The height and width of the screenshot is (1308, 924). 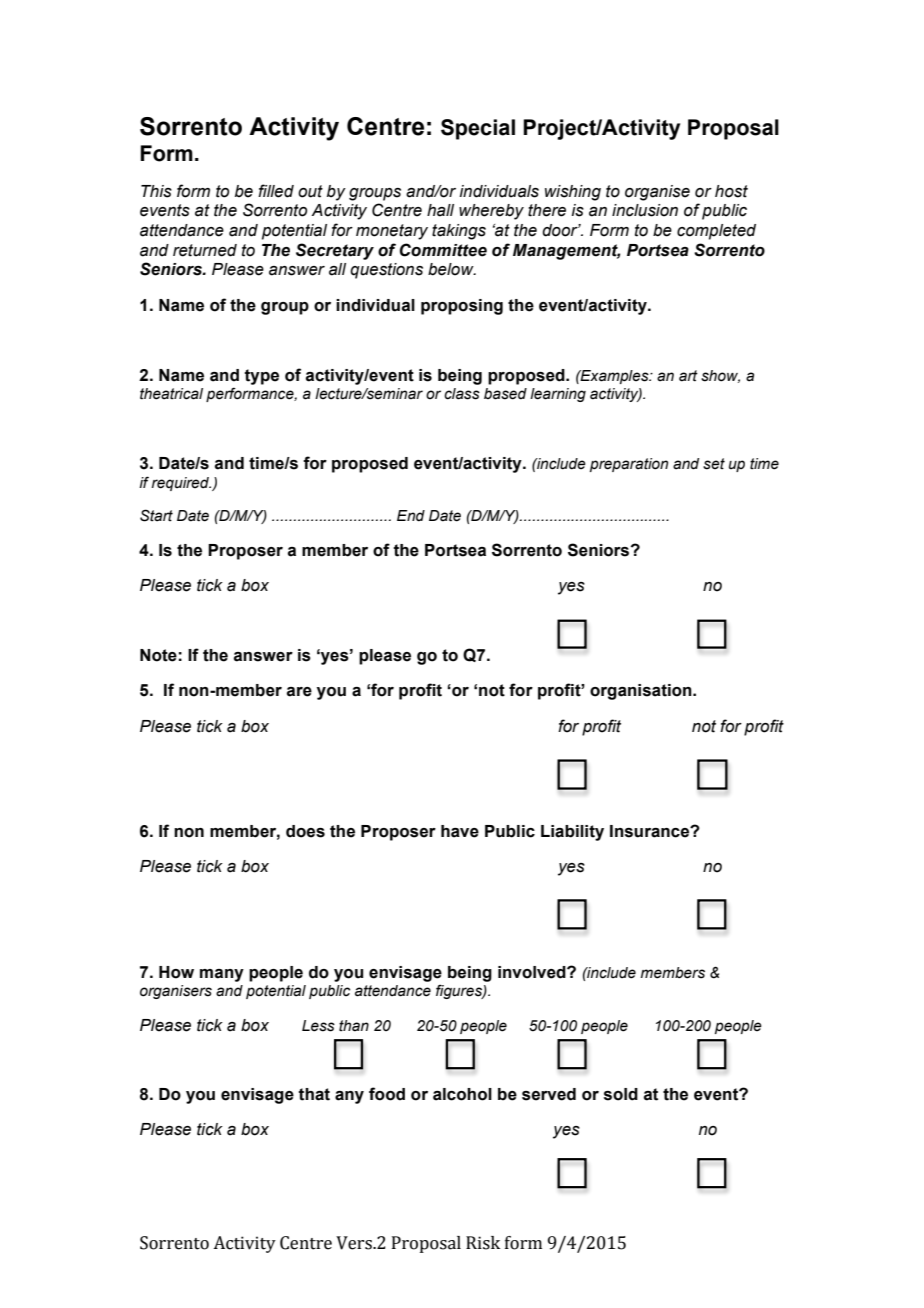 I want to click on alcohol, so click(x=462, y=1094).
